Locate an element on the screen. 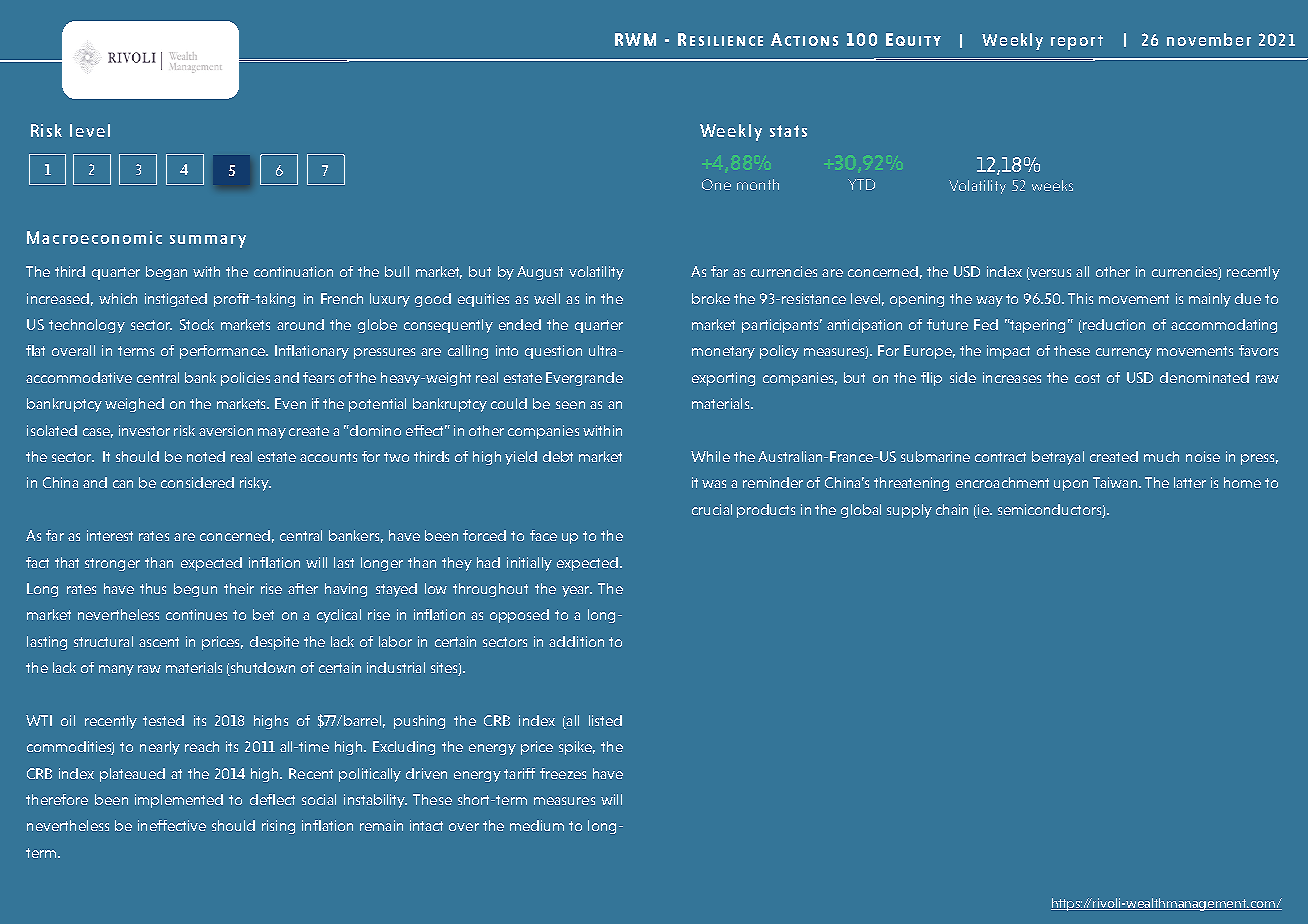 Image resolution: width=1308 pixels, height=924 pixels. summary is located at coordinates (208, 241).
